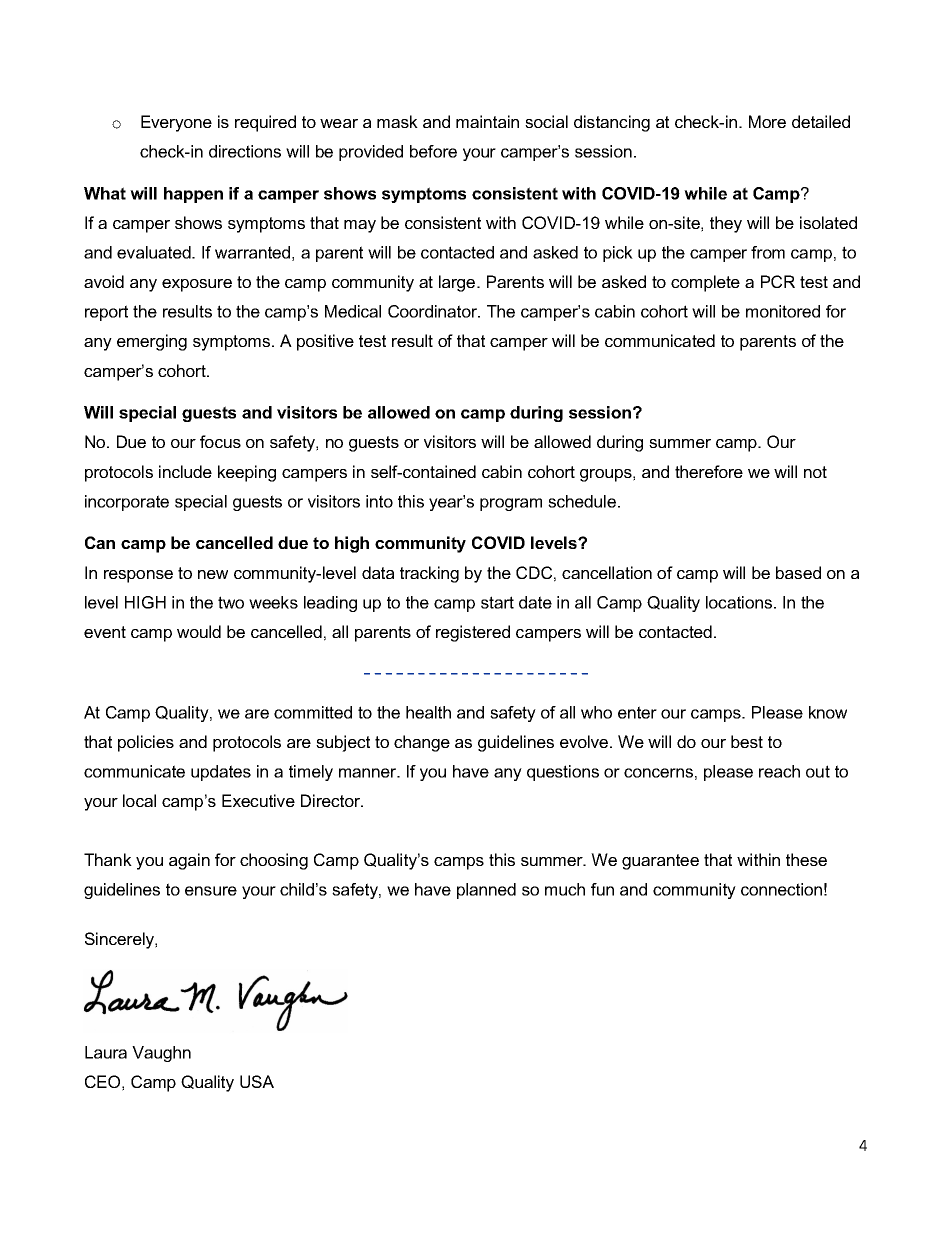 The height and width of the image is (1233, 952). What do you see at coordinates (161, 1054) in the image?
I see `Vaughn` at bounding box center [161, 1054].
